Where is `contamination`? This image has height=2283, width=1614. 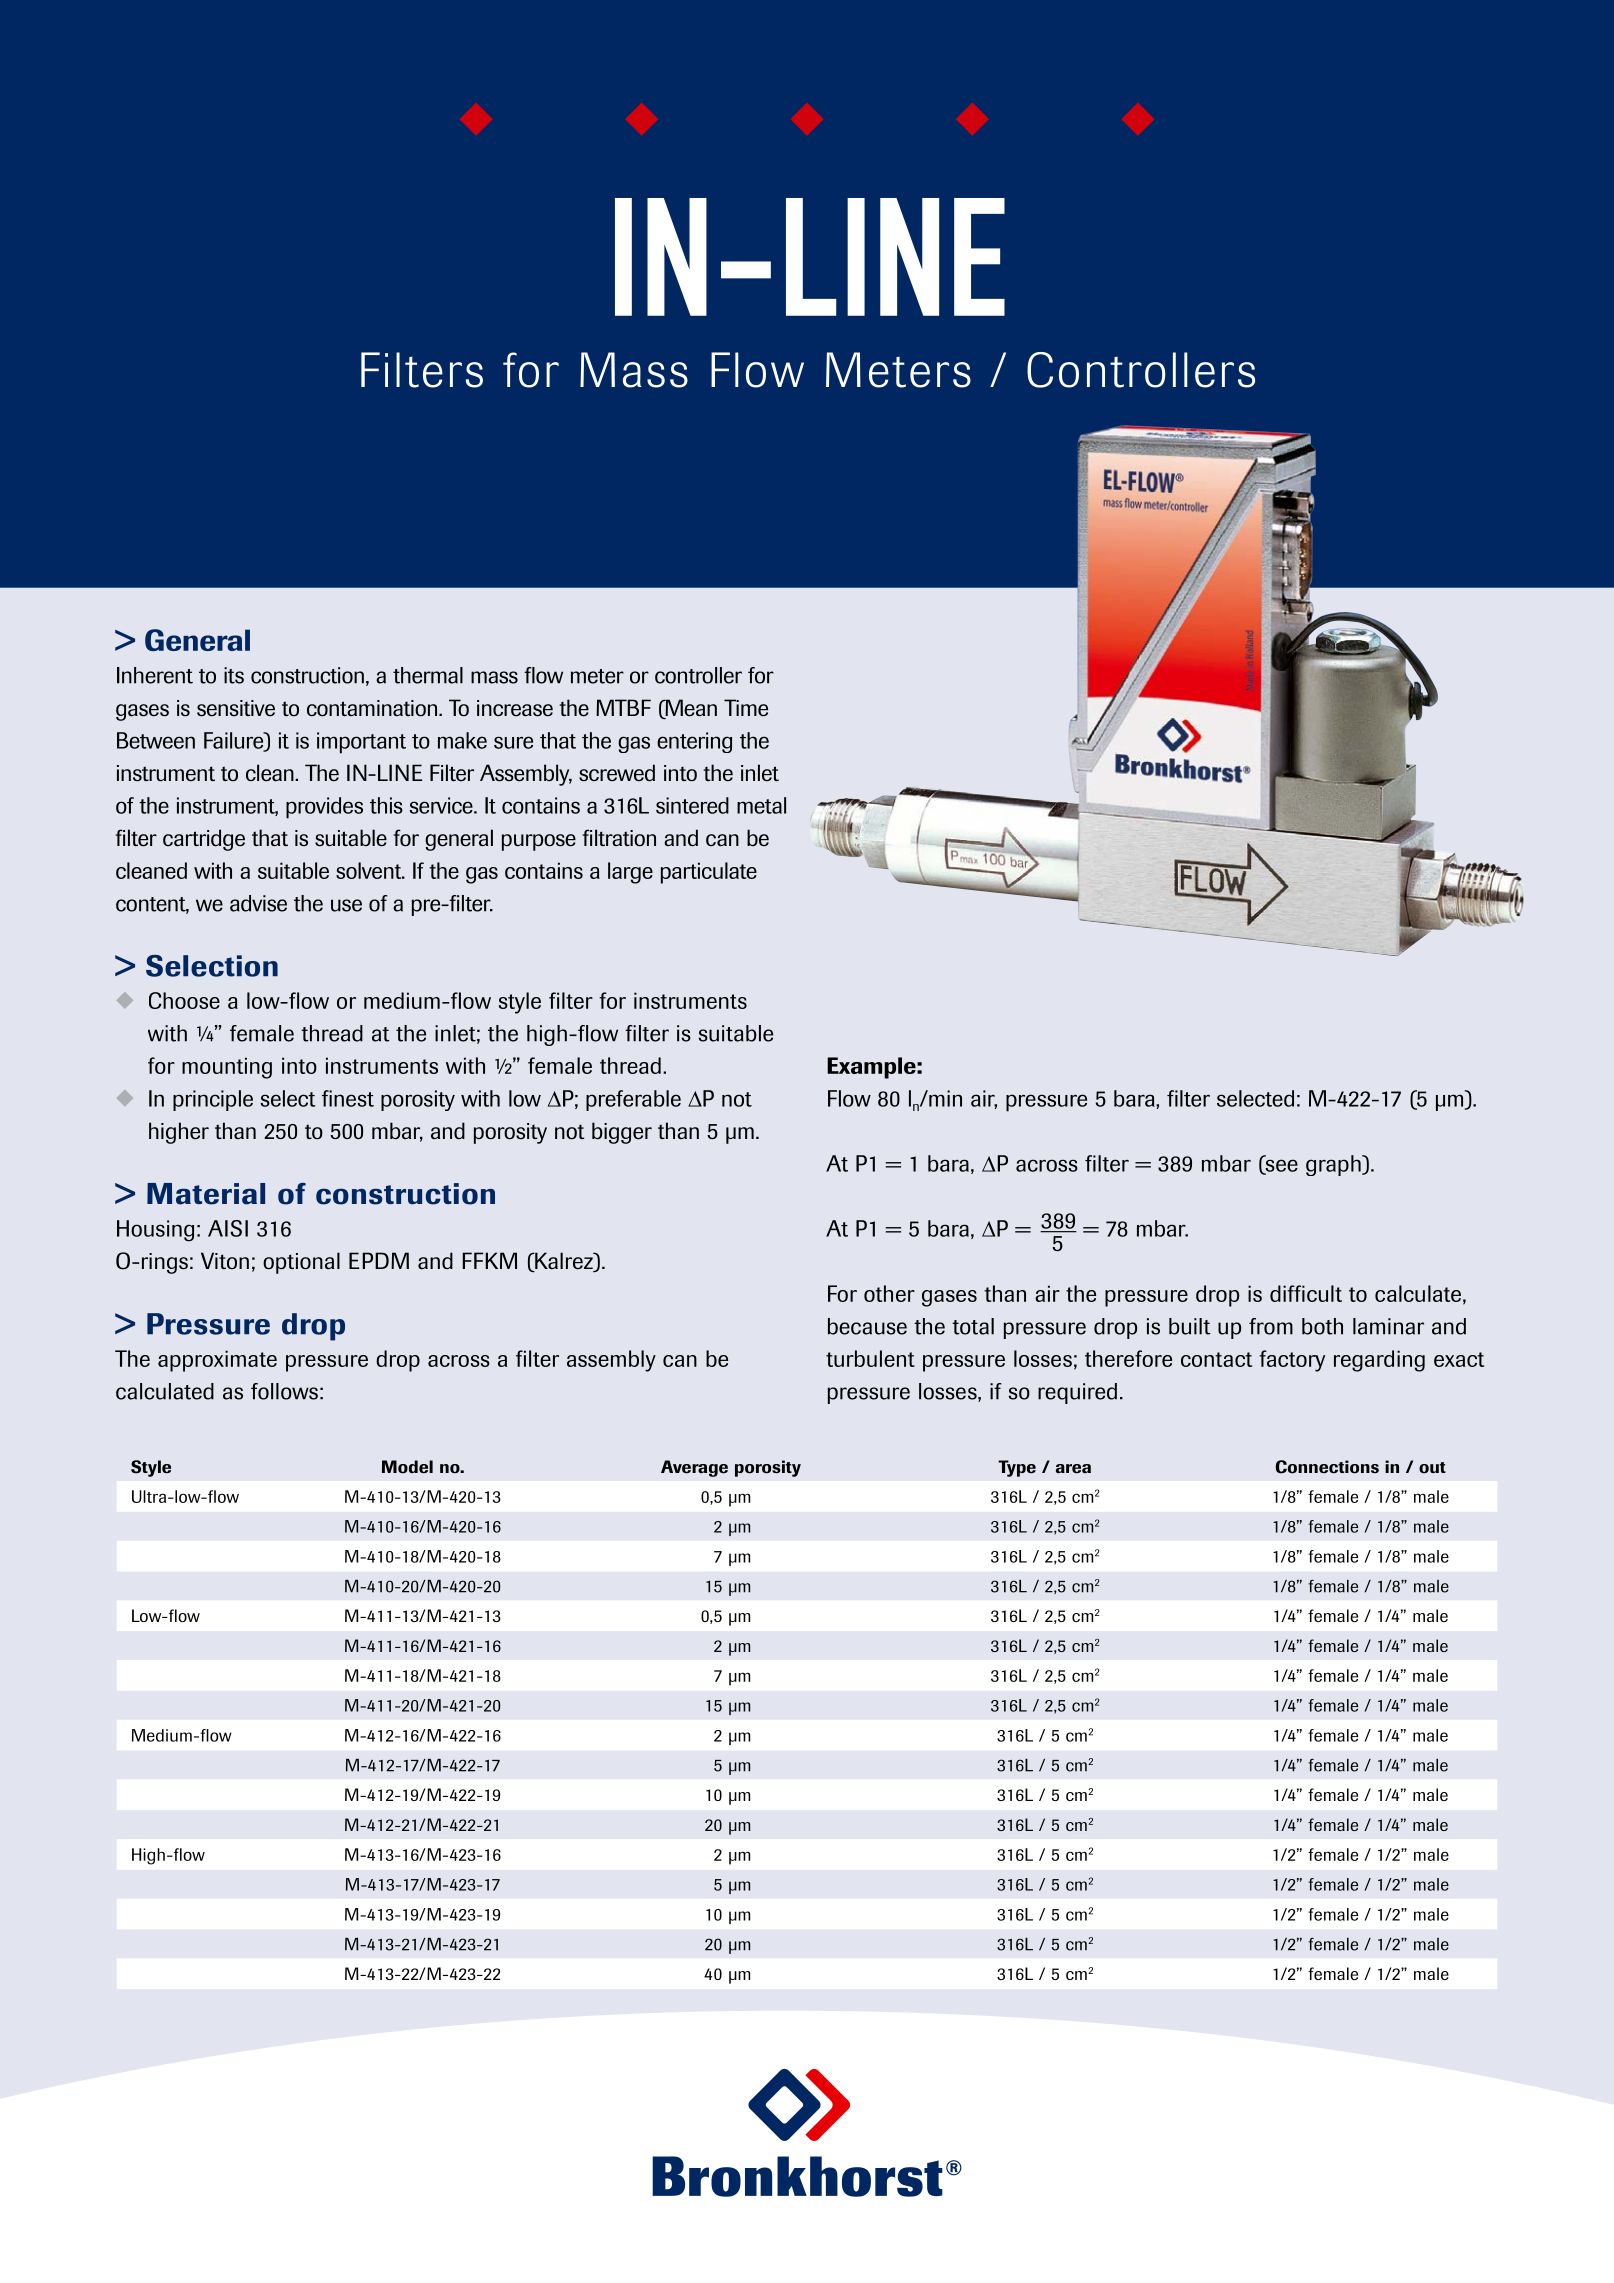 contamination is located at coordinates (372, 708).
